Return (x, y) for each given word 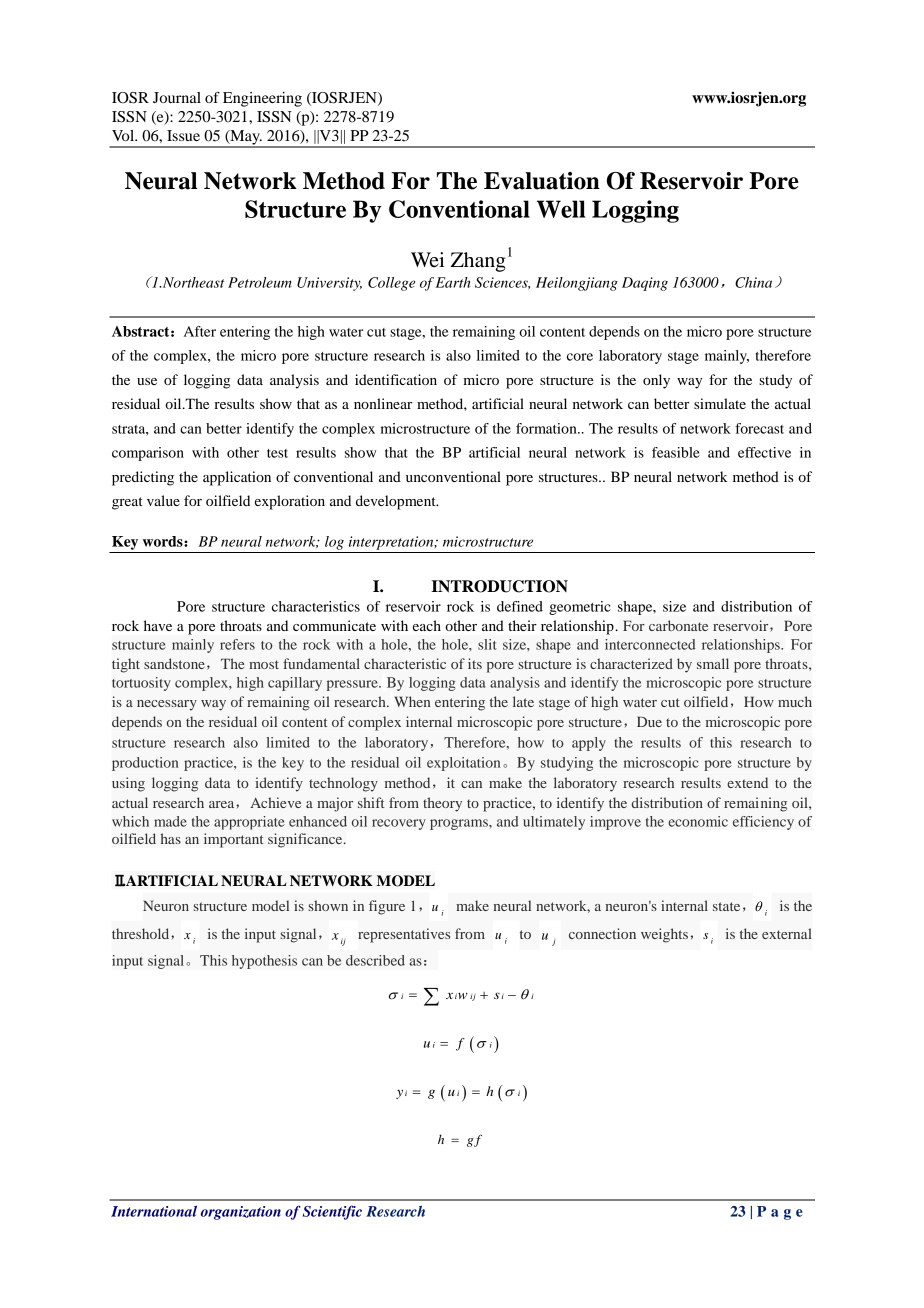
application (237, 478)
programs (460, 824)
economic (698, 821)
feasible (676, 452)
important (234, 840)
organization (241, 1213)
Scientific (332, 1212)
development (397, 502)
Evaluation (542, 181)
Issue (183, 135)
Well (561, 209)
